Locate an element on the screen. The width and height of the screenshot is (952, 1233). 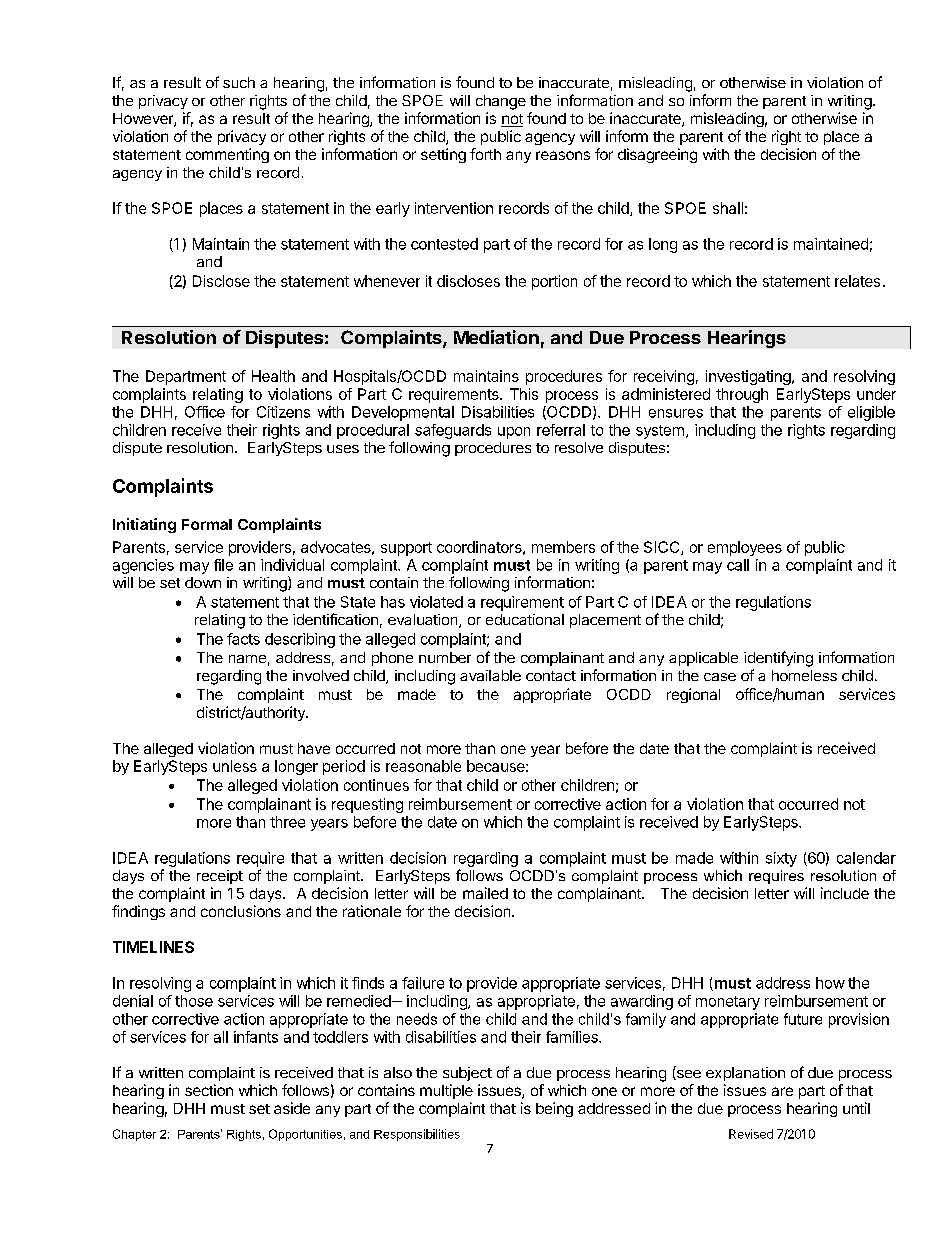
upon is located at coordinates (514, 433).
